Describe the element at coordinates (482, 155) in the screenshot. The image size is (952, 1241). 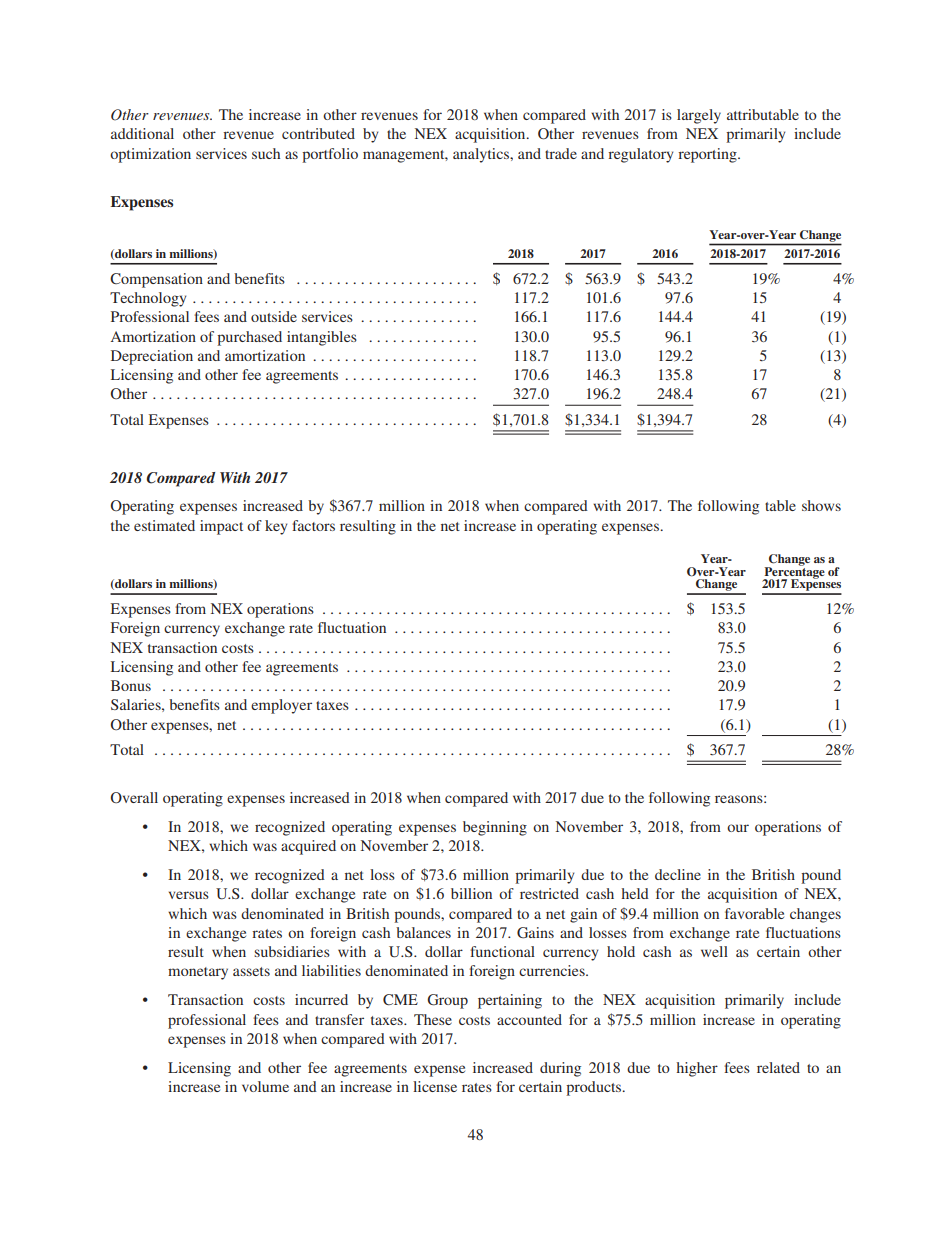
I see `analytics` at that location.
